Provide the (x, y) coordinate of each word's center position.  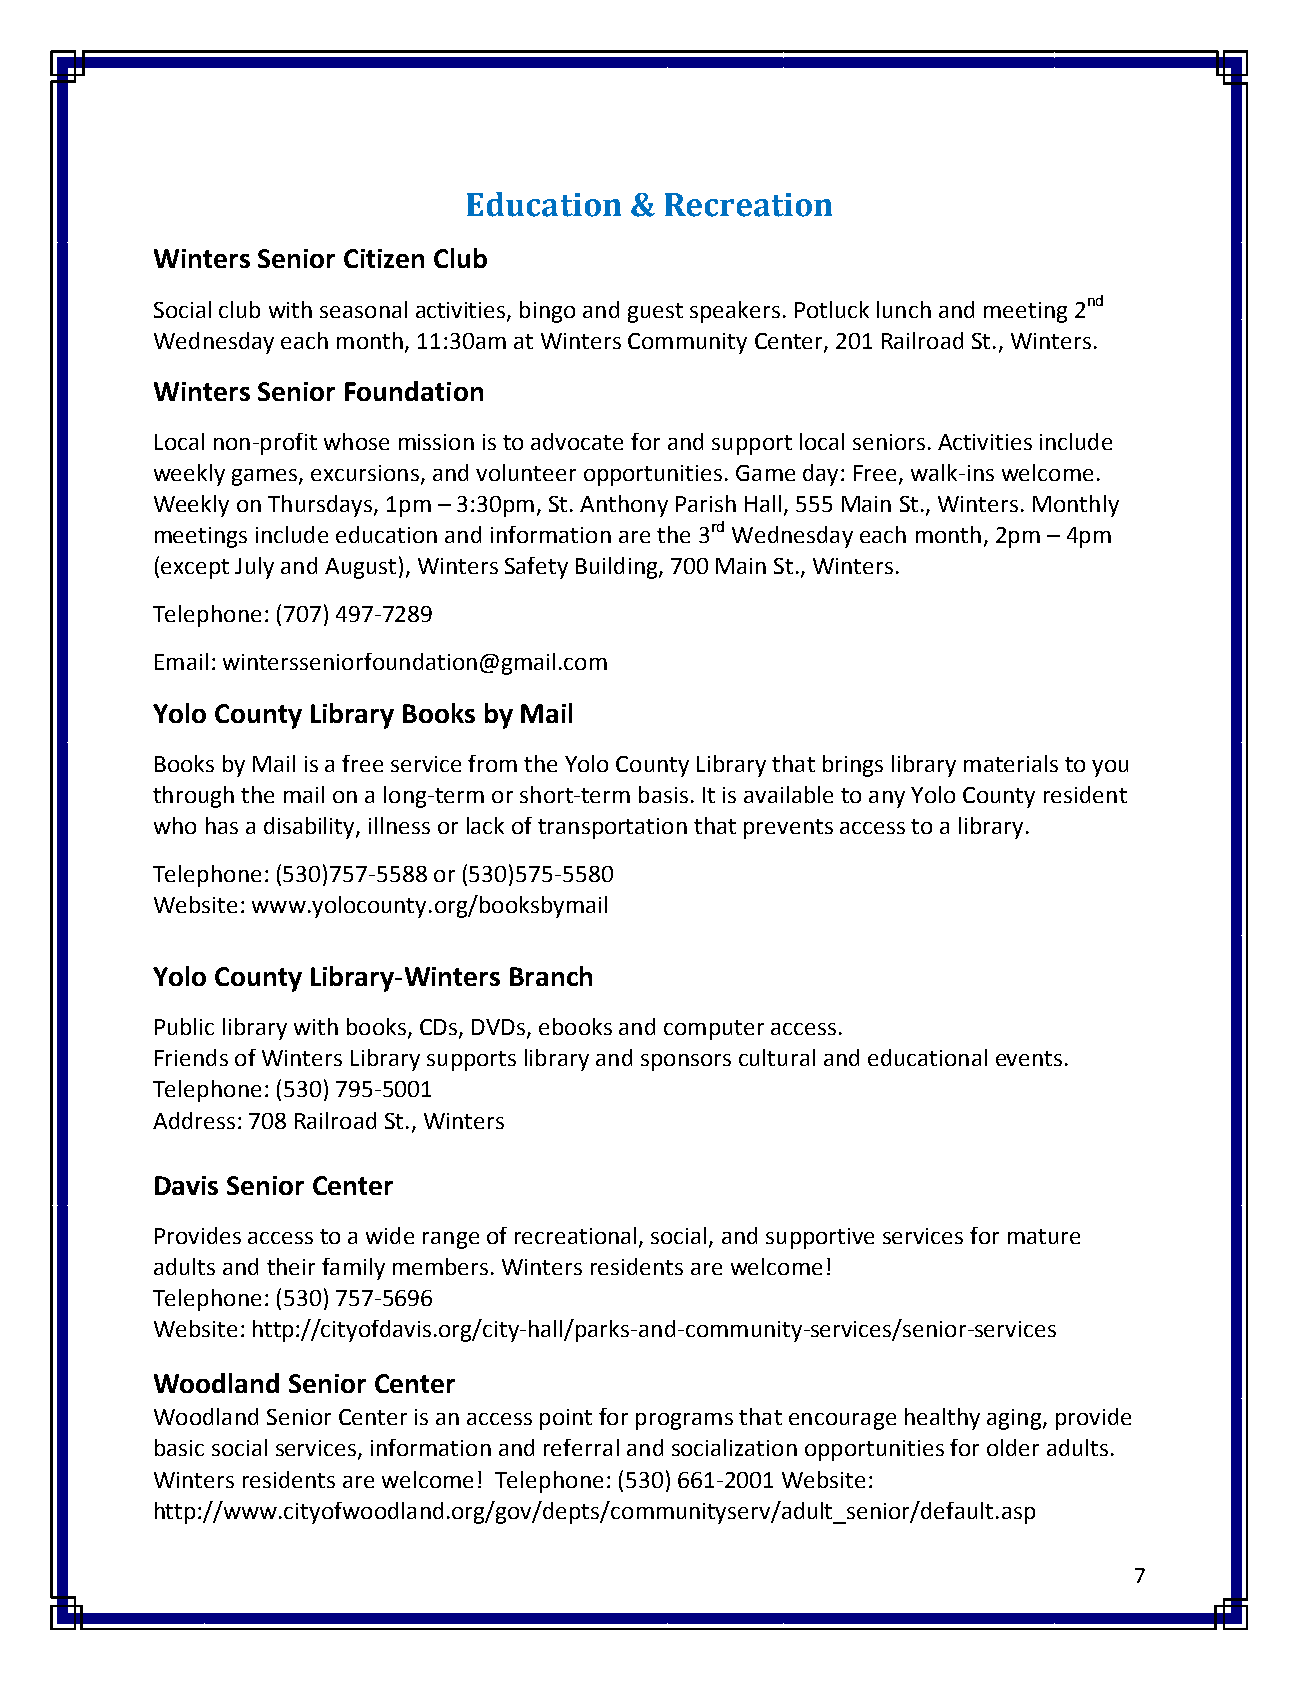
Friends (191, 1057)
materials (1011, 763)
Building (618, 568)
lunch (904, 309)
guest (655, 313)
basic (179, 1447)
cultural (777, 1057)
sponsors (686, 1062)
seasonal (363, 309)
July (254, 568)
